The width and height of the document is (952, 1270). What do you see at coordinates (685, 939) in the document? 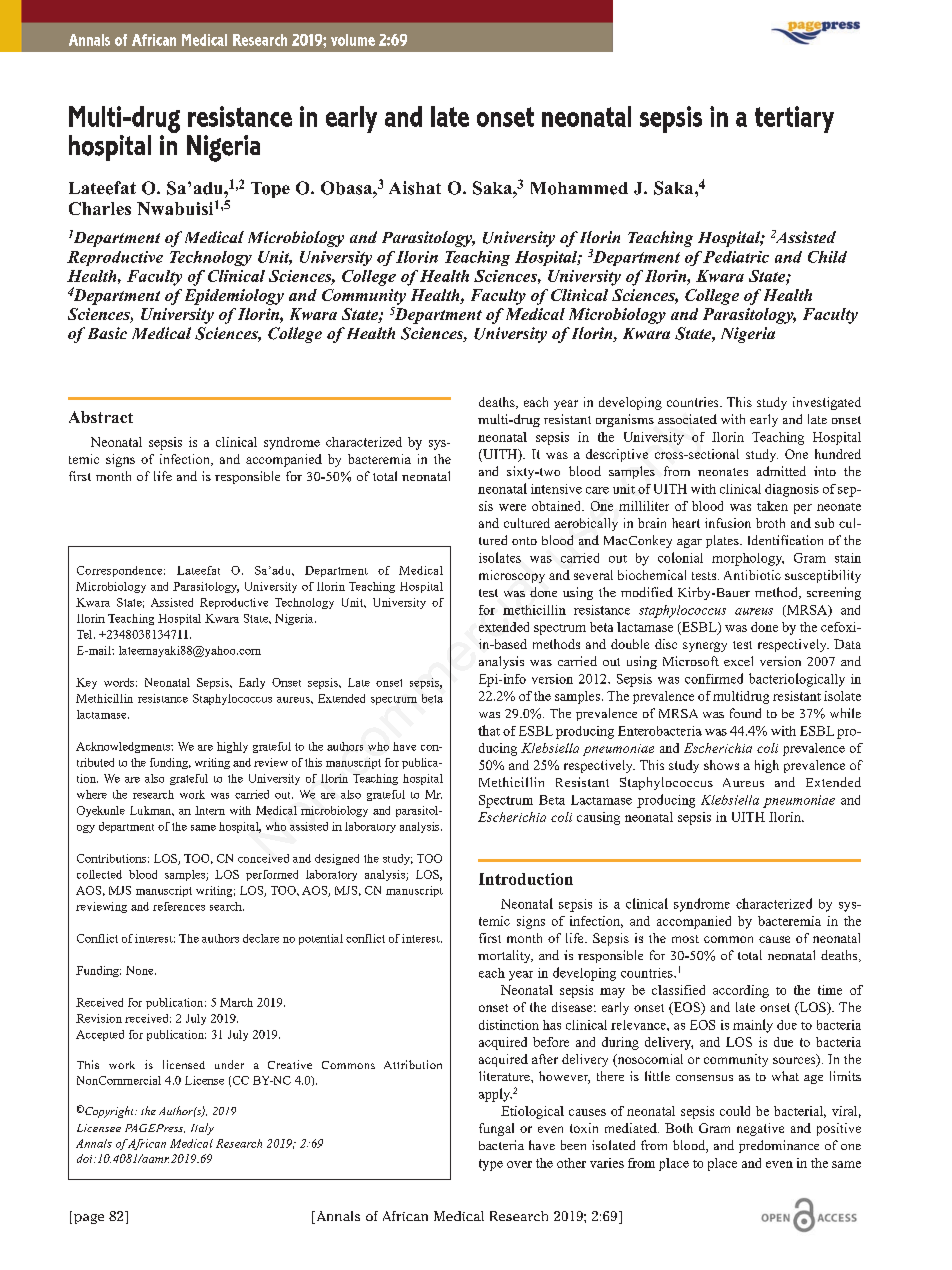
I see `most` at bounding box center [685, 939].
